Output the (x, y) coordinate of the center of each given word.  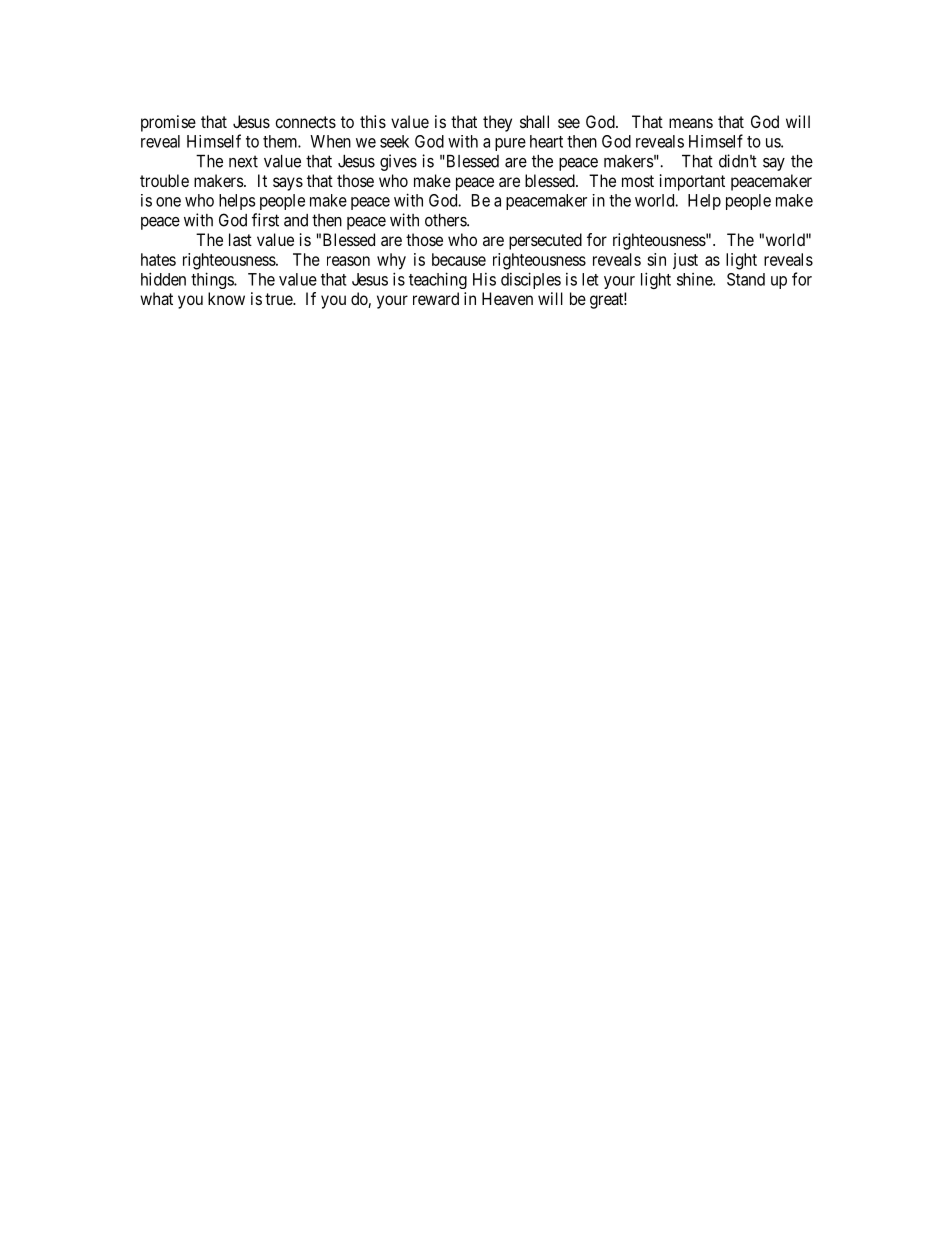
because (459, 259)
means (691, 123)
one (168, 202)
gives (398, 162)
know (226, 298)
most (638, 181)
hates (158, 259)
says (288, 184)
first (265, 220)
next (243, 161)
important (692, 182)
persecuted (545, 241)
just (685, 261)
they (497, 123)
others (446, 220)
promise (168, 123)
